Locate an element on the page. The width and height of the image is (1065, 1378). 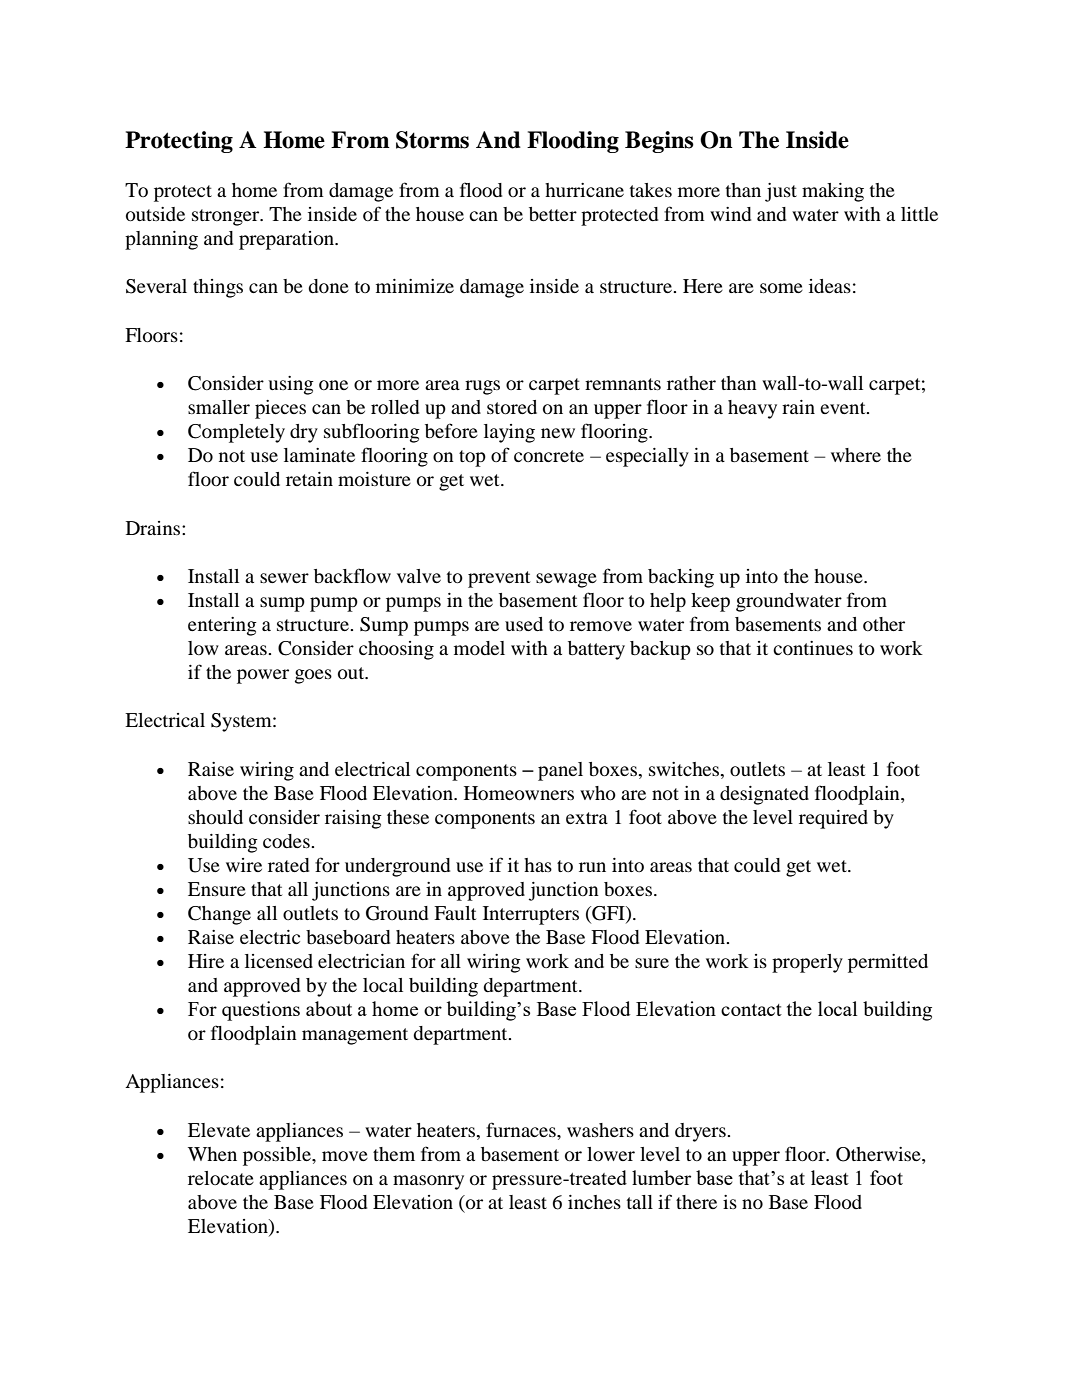
has is located at coordinates (538, 865).
